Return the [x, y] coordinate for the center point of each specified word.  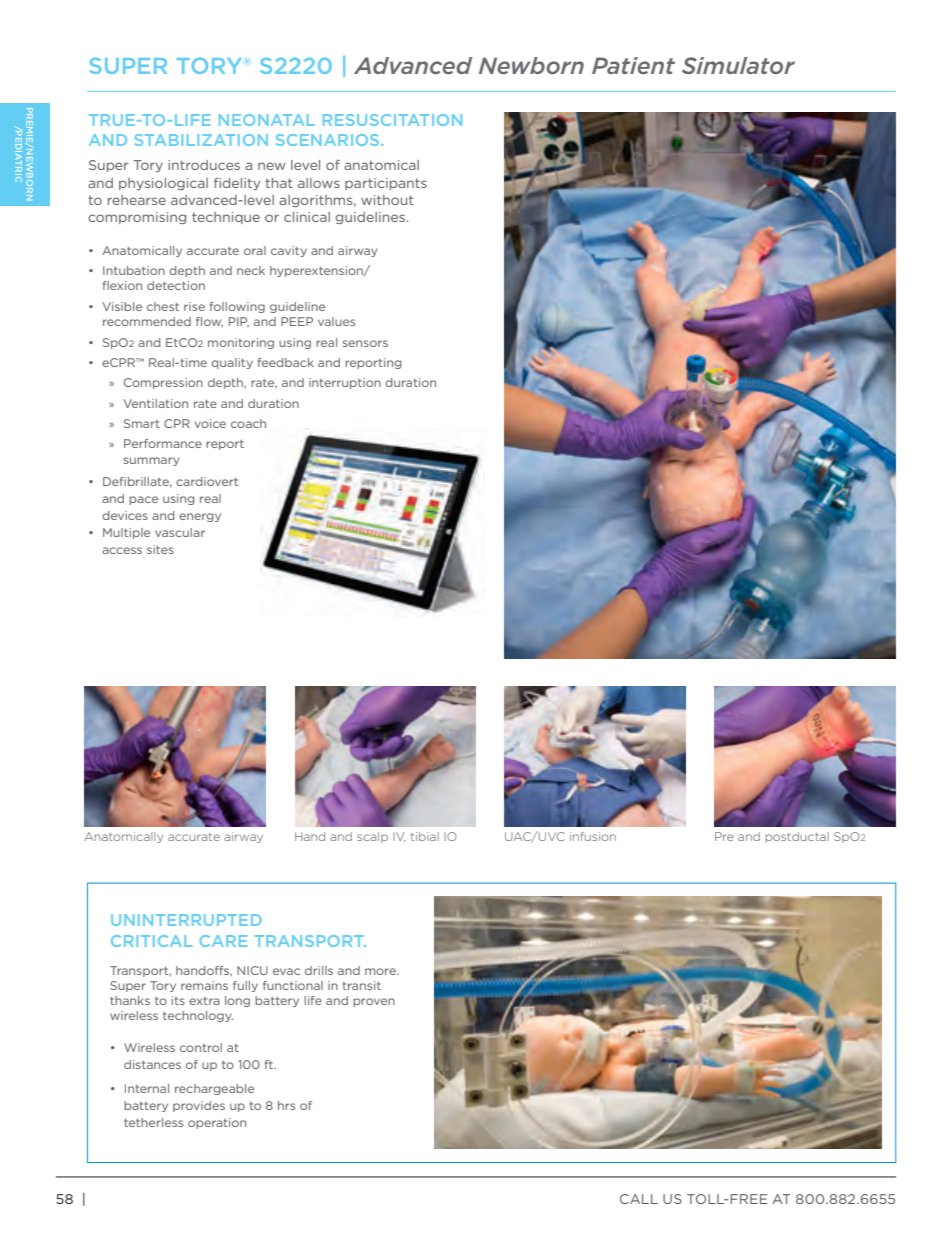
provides [199, 1106]
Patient [633, 65]
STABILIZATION [201, 140]
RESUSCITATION [392, 120]
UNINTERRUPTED [186, 920]
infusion [593, 836]
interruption [345, 383]
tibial [425, 836]
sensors [365, 343]
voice [210, 423]
